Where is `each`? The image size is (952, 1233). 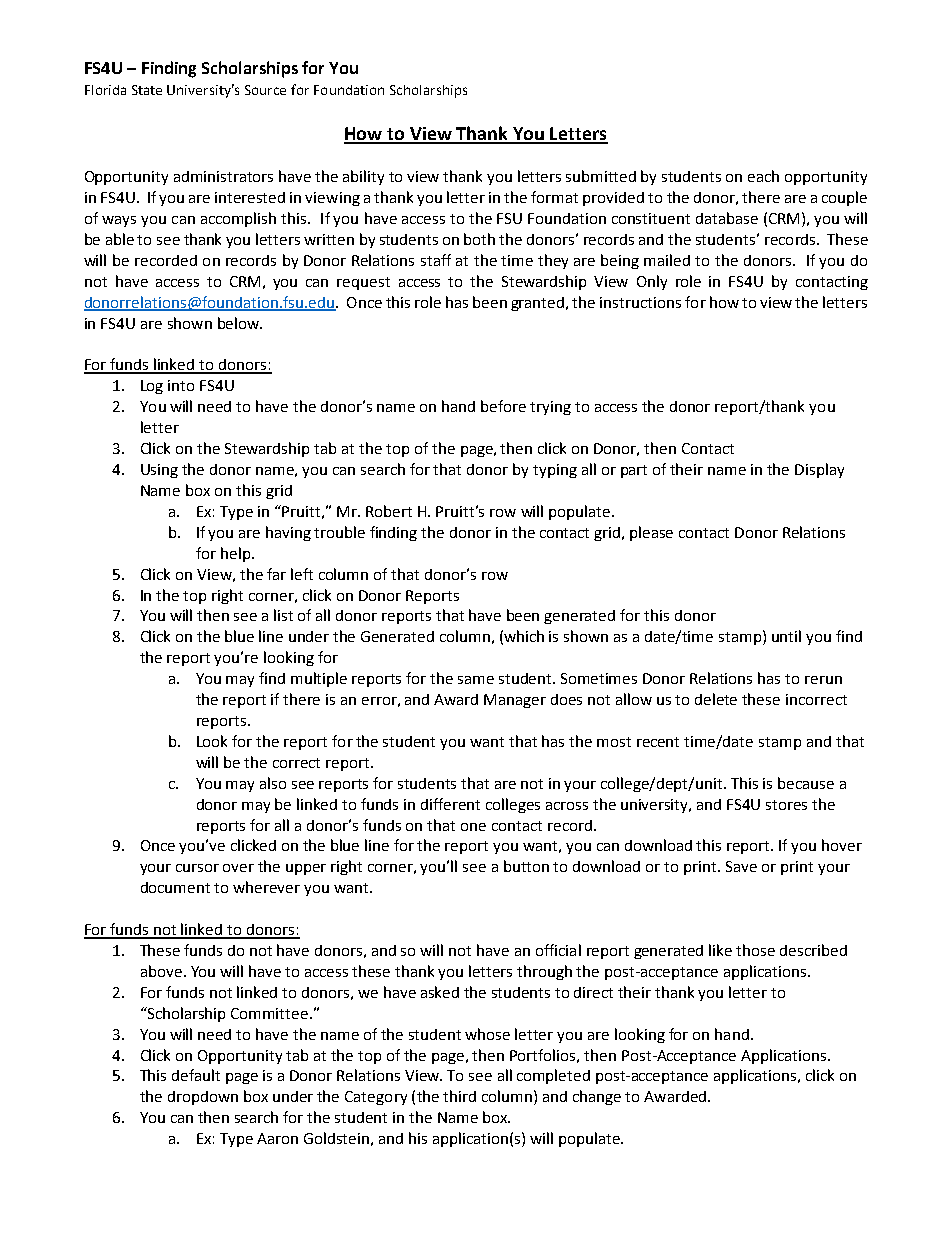 each is located at coordinates (763, 176).
